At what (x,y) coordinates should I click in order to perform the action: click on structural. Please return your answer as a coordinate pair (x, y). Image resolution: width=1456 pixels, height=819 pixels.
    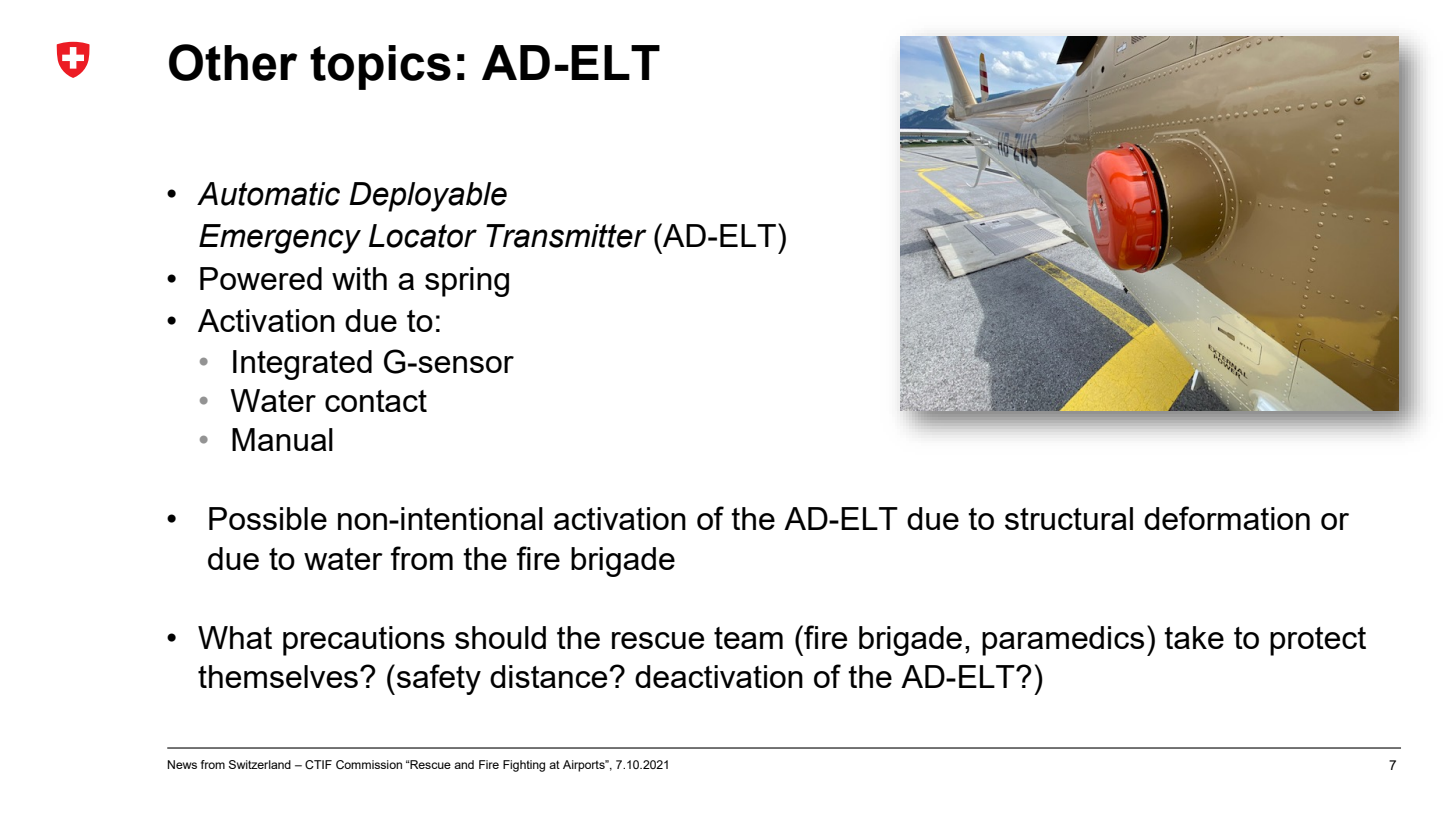
    Looking at the image, I should click on (1069, 518).
